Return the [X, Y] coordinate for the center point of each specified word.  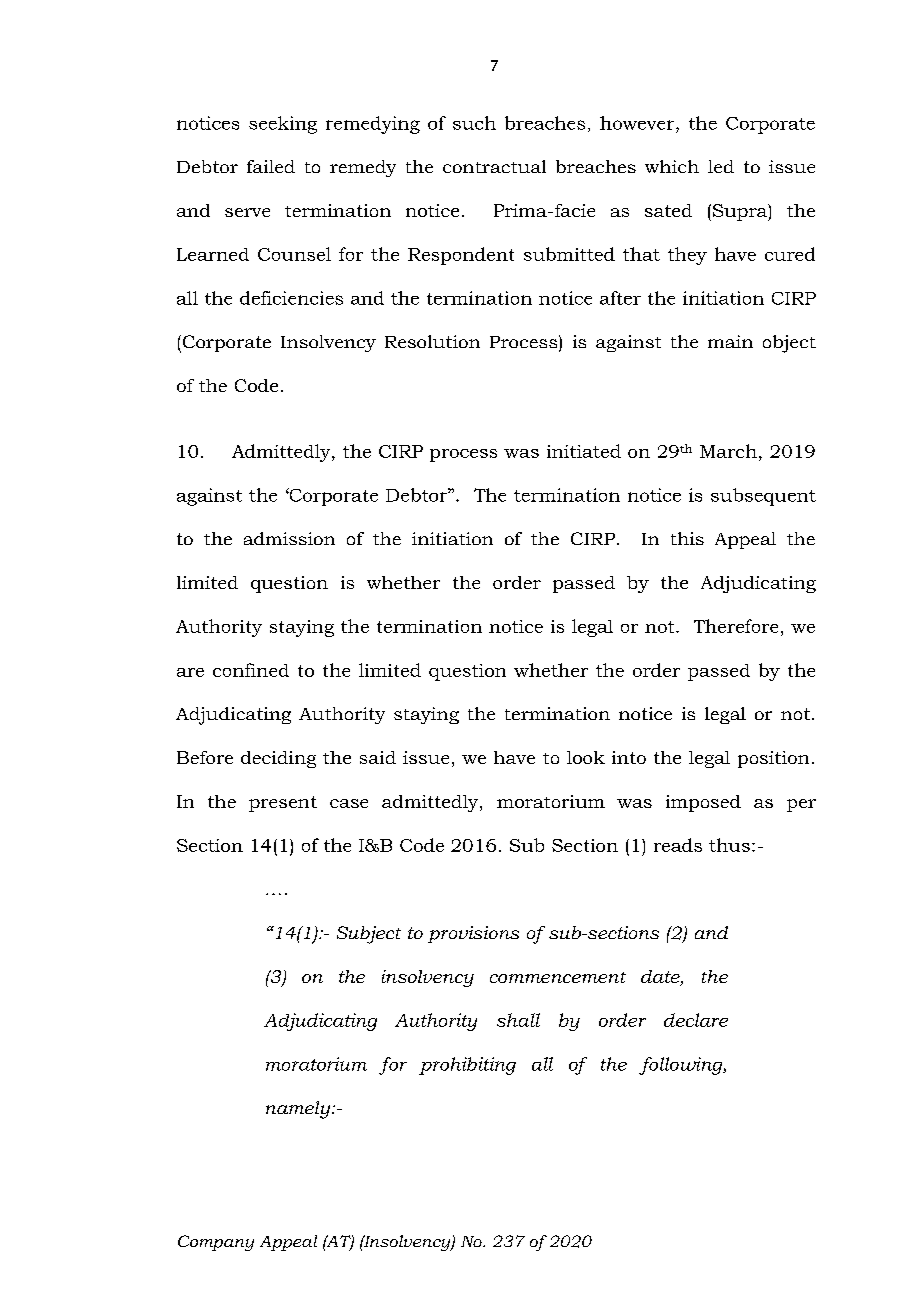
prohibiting [467, 1066]
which [672, 166]
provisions [473, 934]
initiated [584, 451]
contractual [494, 166]
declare [696, 1020]
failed [271, 166]
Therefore [736, 626]
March [728, 451]
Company [216, 1243]
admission [289, 538]
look [586, 757]
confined [251, 670]
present [283, 804]
